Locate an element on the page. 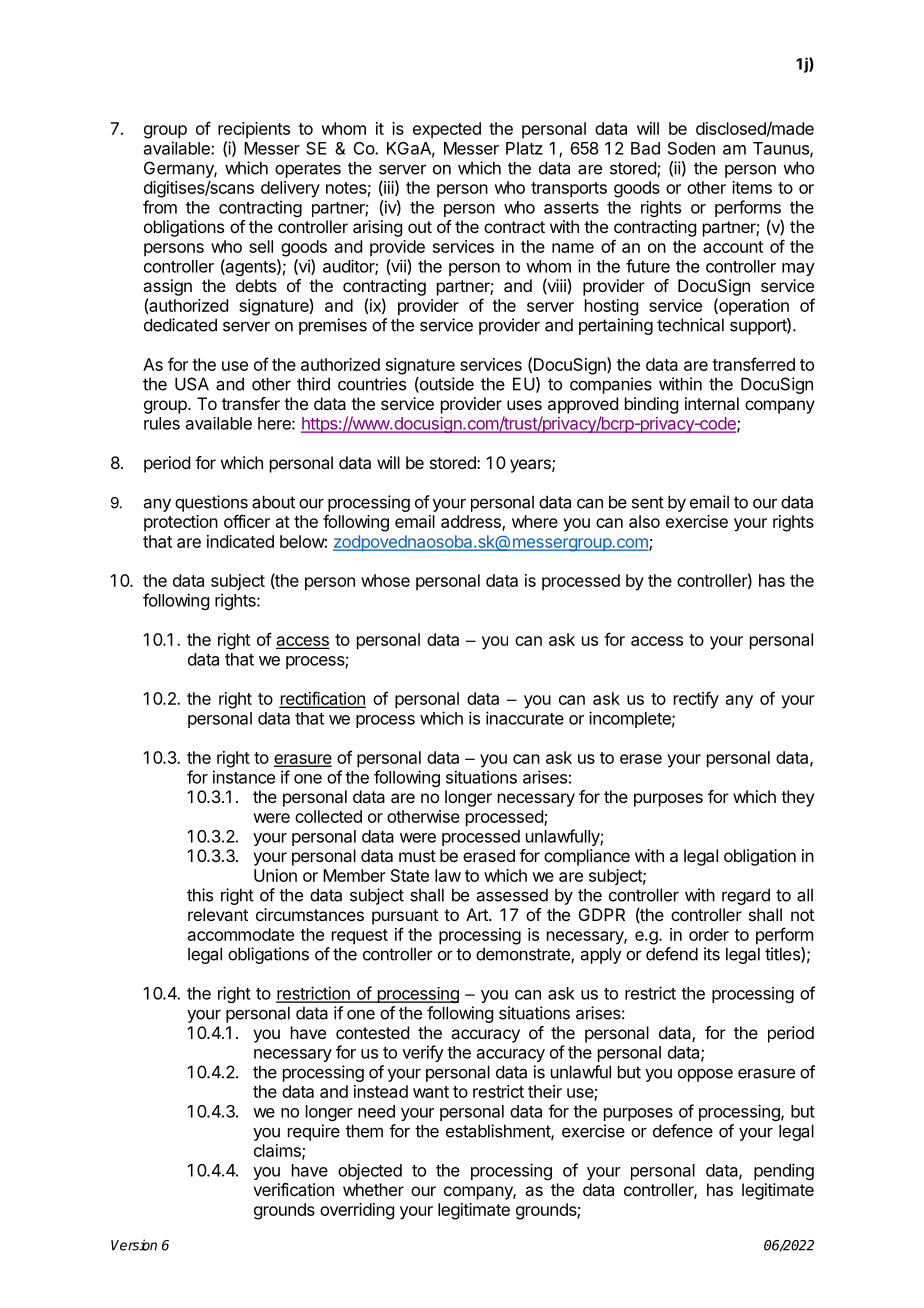 The width and height of the page is (924, 1308). expected is located at coordinates (447, 130).
